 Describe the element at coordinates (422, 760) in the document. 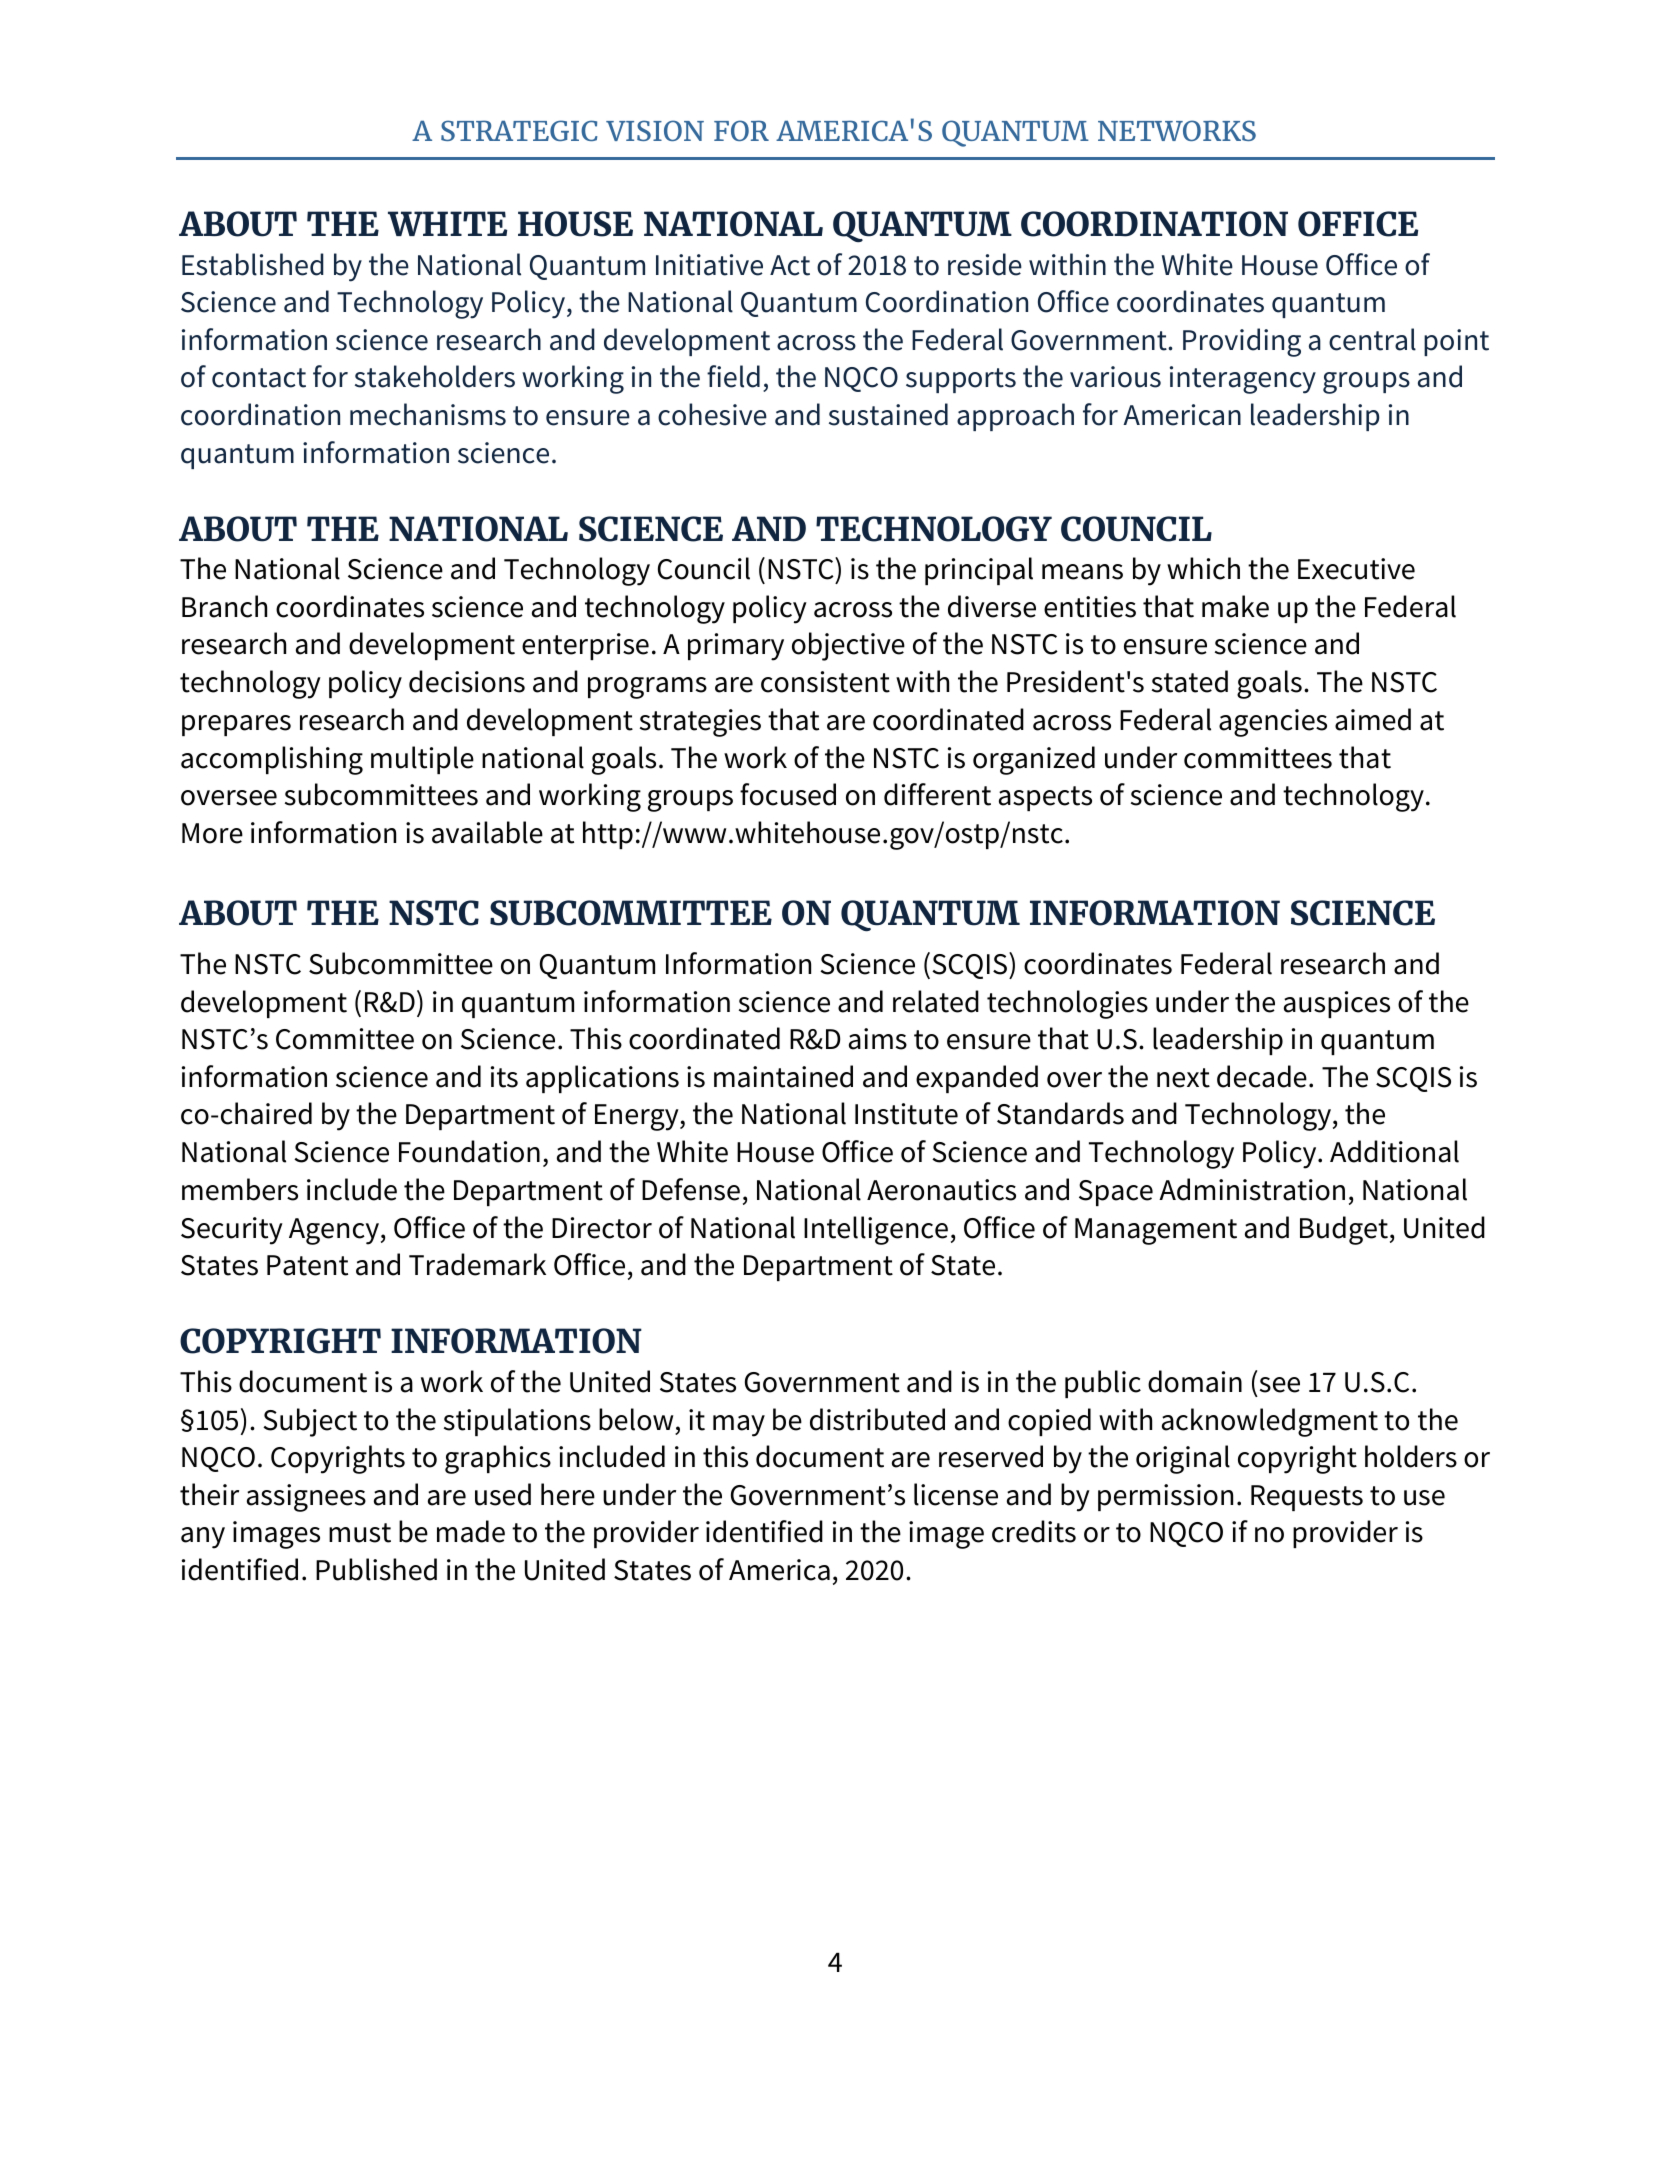

I see `multiple` at that location.
